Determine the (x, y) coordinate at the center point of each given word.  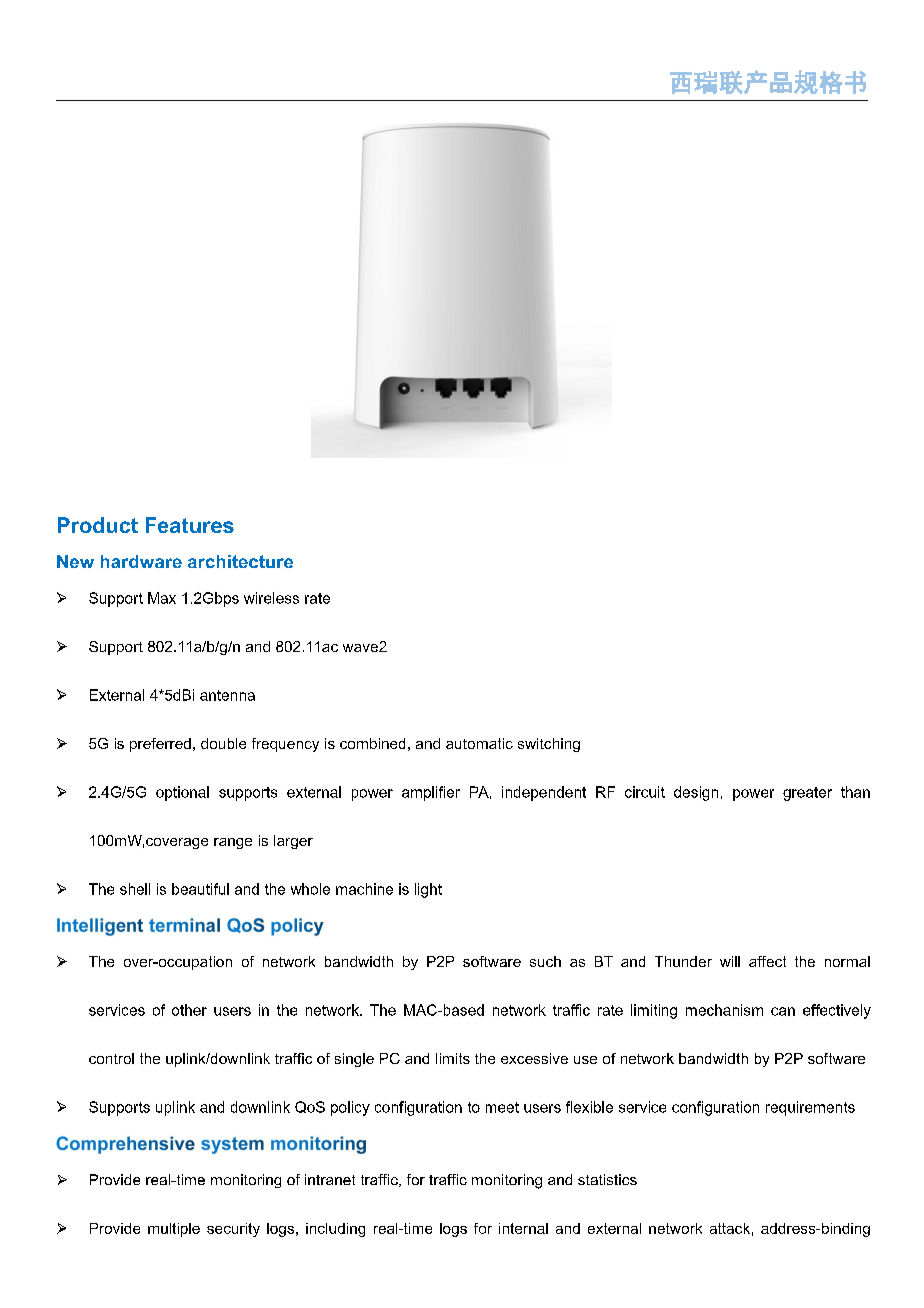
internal (523, 1228)
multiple (174, 1230)
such (545, 961)
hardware (141, 561)
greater (807, 794)
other (189, 1010)
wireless (271, 598)
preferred (160, 745)
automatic (479, 743)
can (783, 1011)
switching (549, 745)
